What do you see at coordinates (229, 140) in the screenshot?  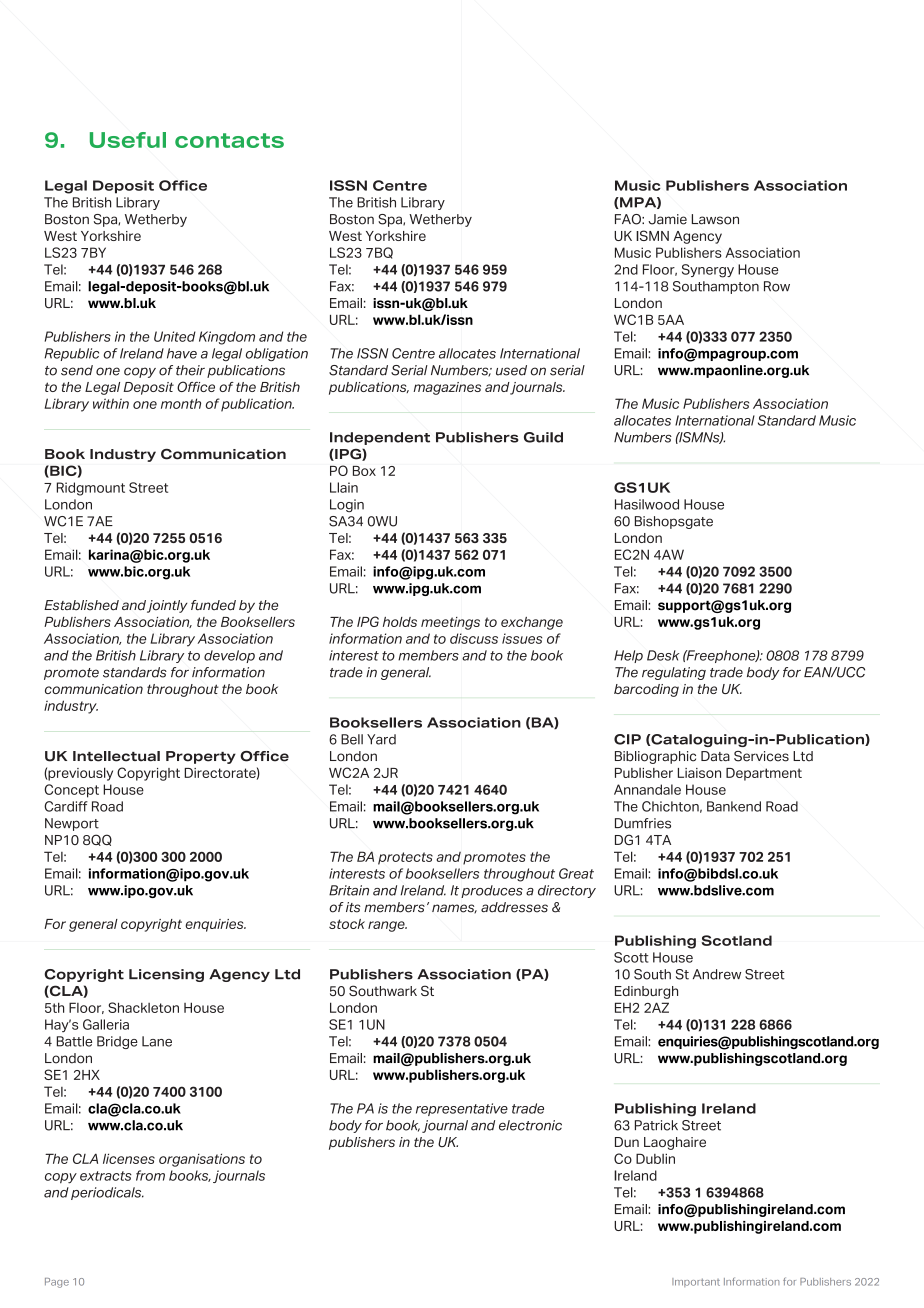 I see `contacts` at bounding box center [229, 140].
